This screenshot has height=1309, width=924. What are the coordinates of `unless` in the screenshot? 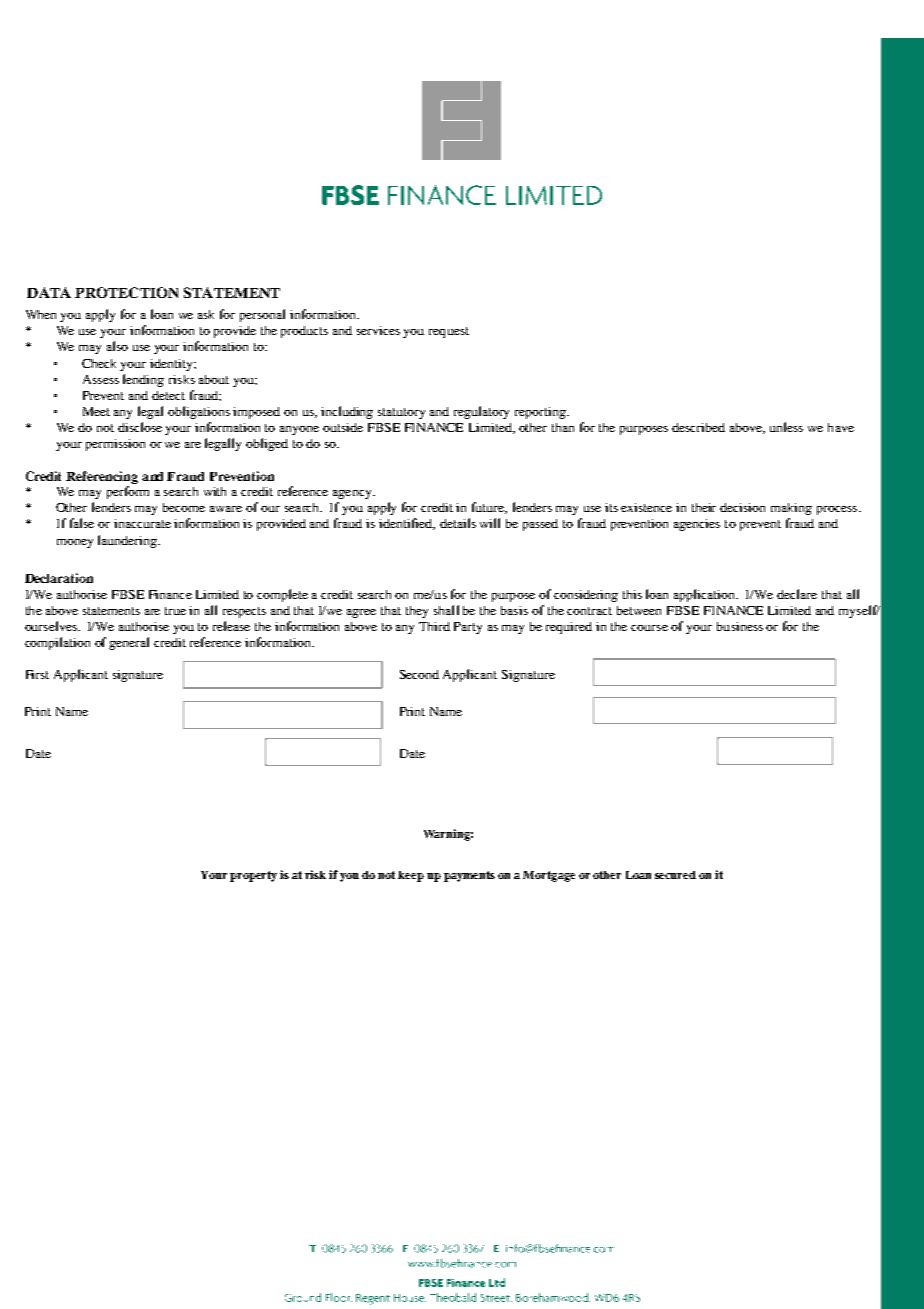 It's located at (786, 427).
